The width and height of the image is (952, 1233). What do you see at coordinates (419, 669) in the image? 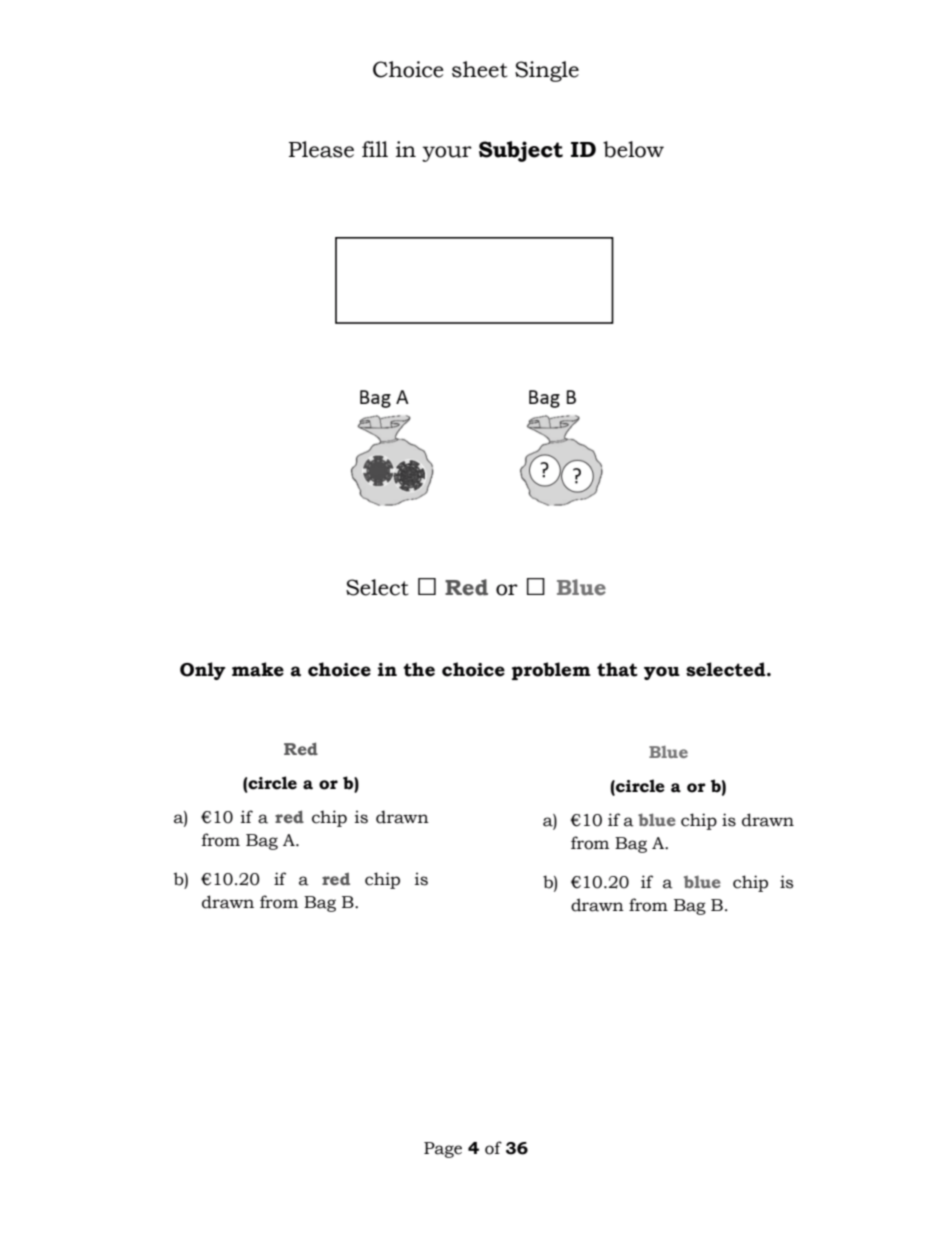
I see `the` at bounding box center [419, 669].
